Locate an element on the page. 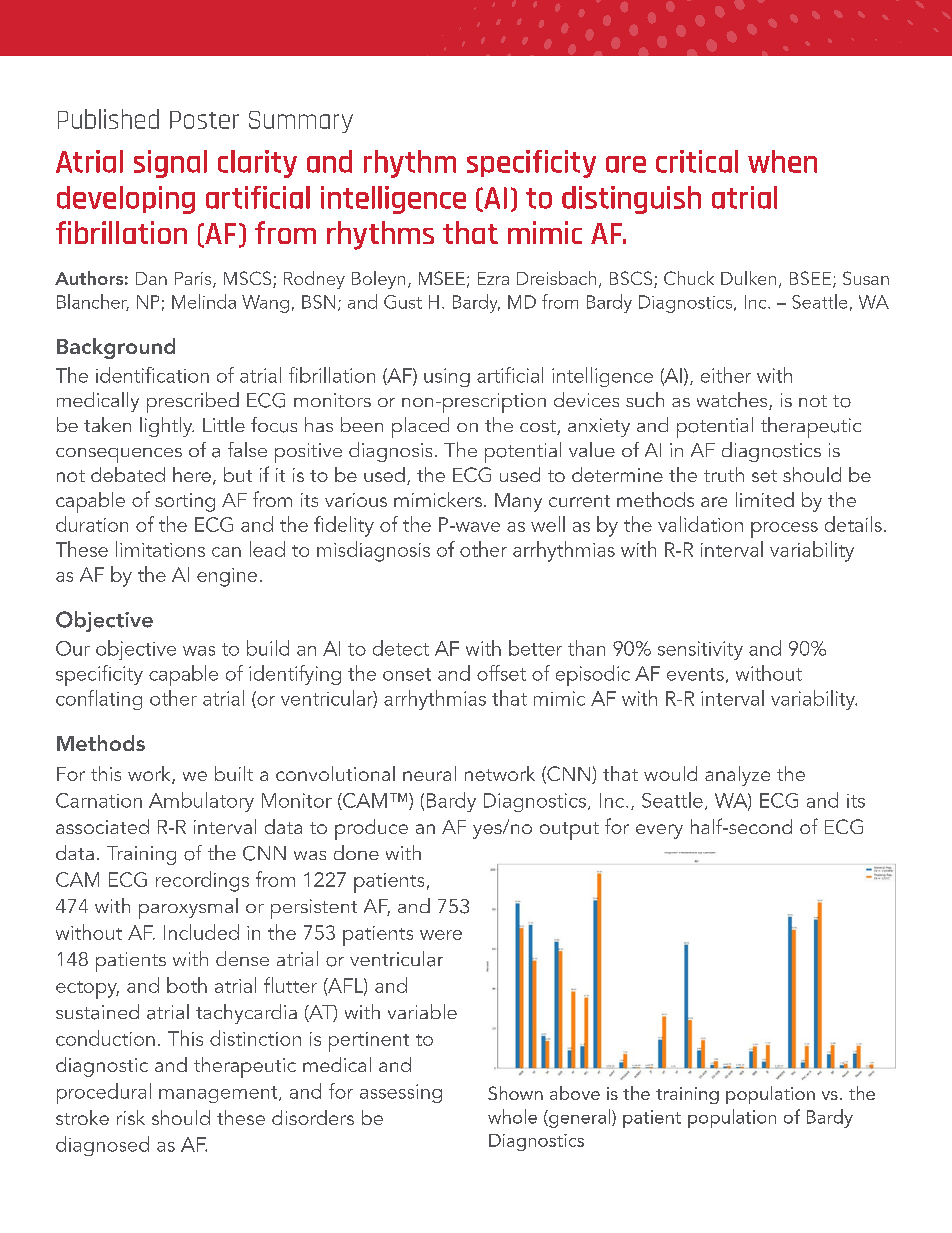 The height and width of the page is (1233, 952). Summary is located at coordinates (301, 122).
